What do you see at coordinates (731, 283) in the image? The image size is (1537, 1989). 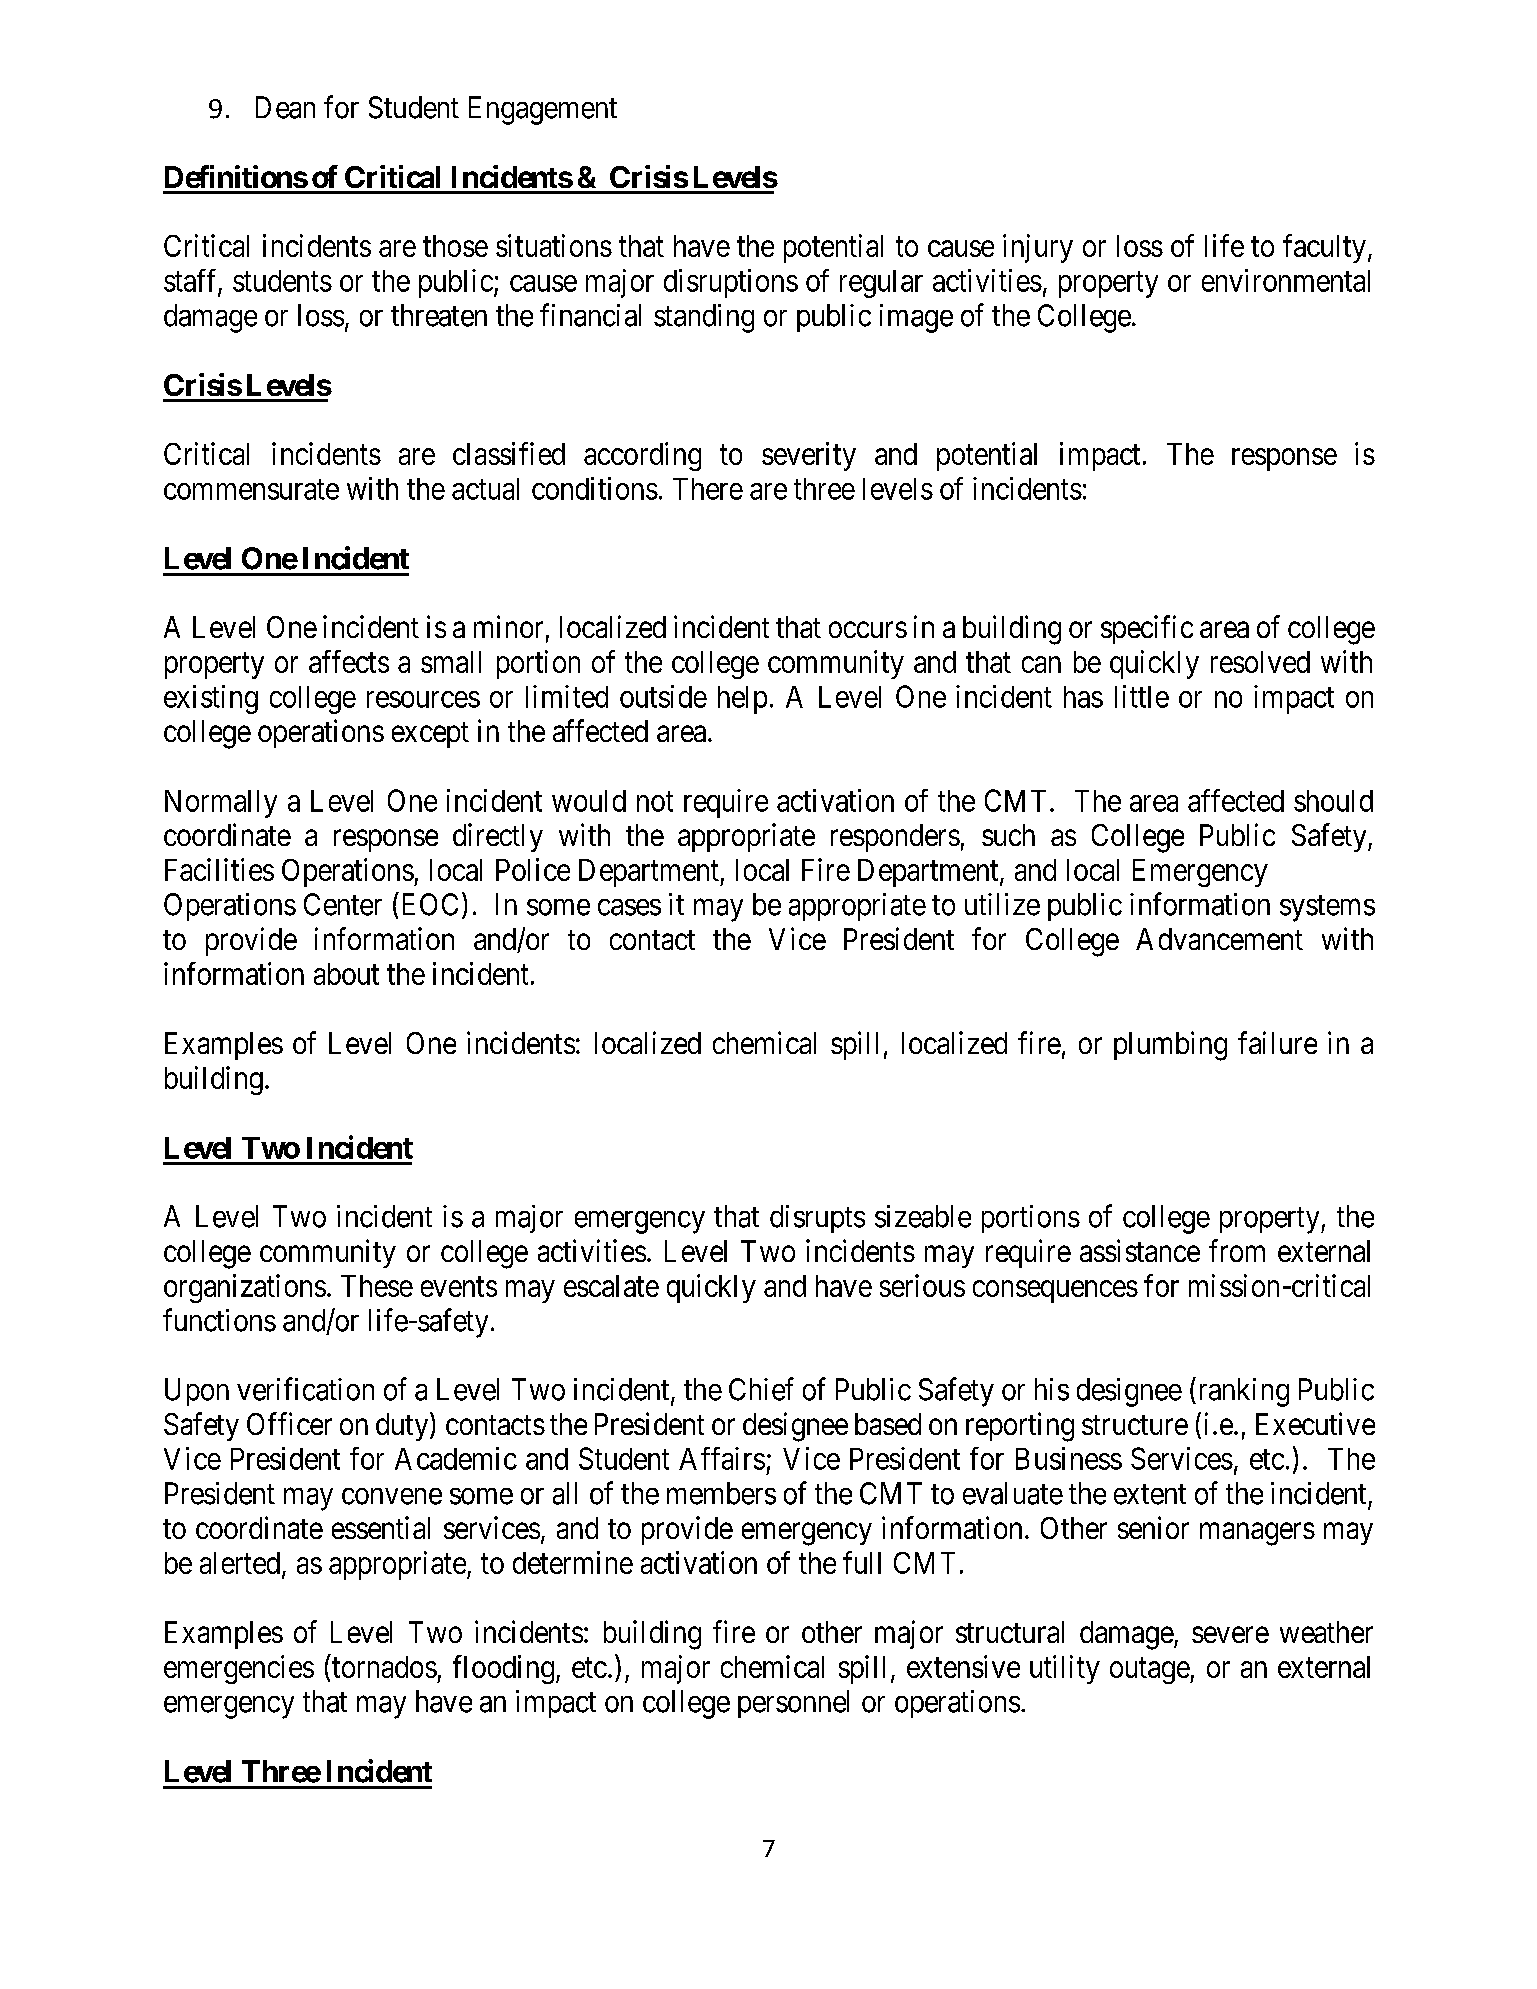 I see `disruptions` at bounding box center [731, 283].
